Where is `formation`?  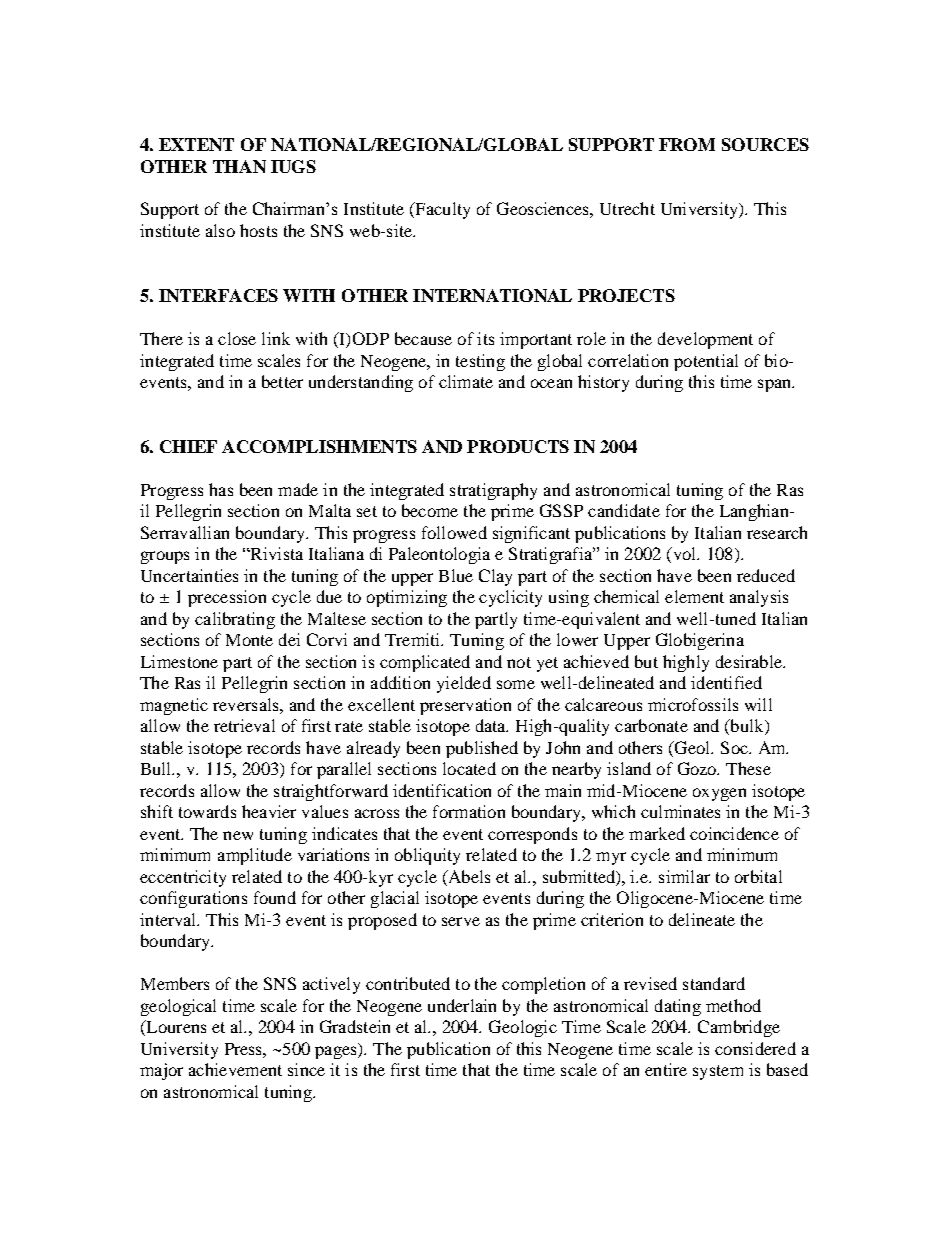
formation is located at coordinates (469, 811).
